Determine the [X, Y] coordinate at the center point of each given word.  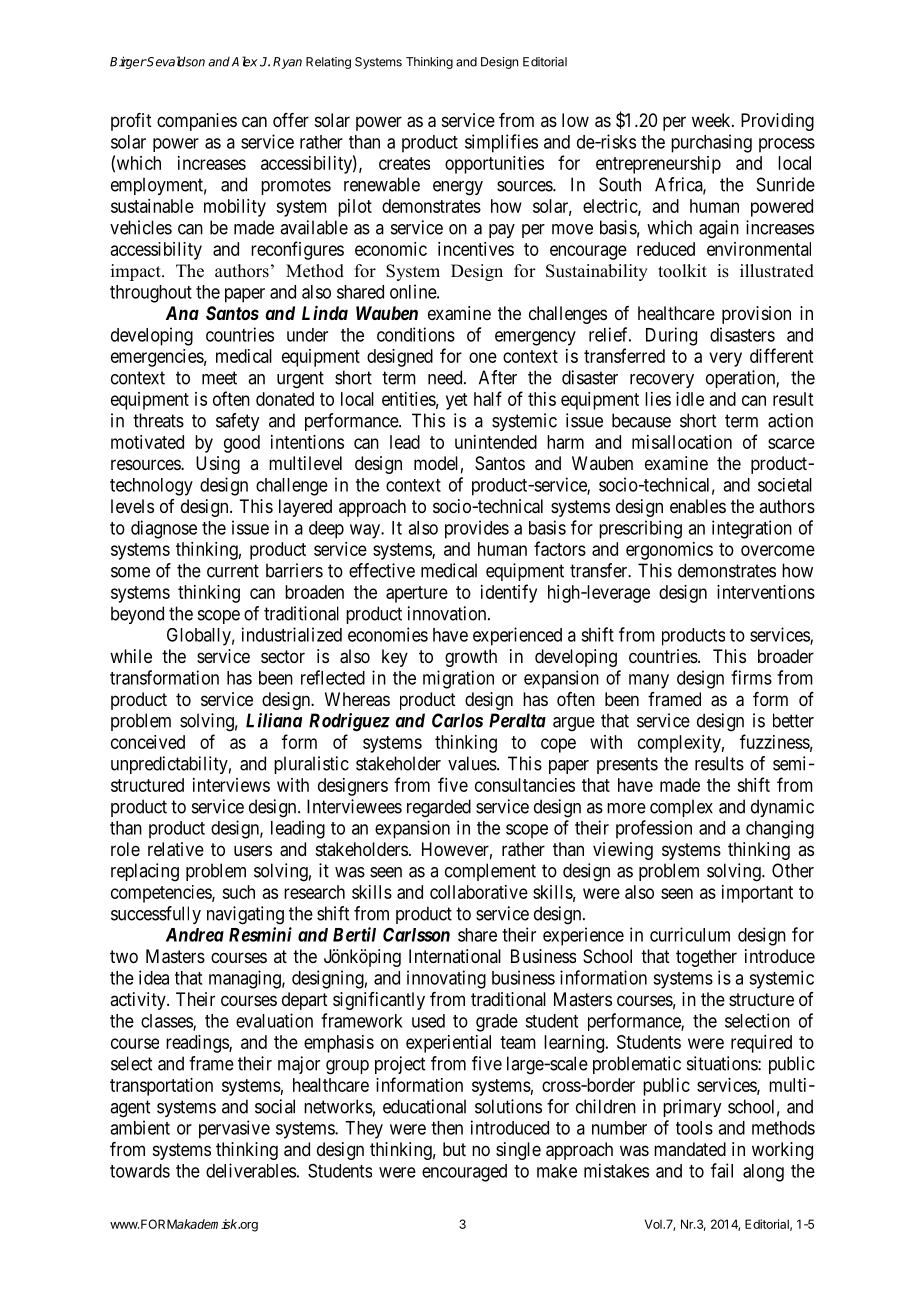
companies [197, 122]
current [233, 571]
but [454, 1149]
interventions [766, 592]
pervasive [234, 1129]
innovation [448, 613]
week [712, 120]
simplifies [501, 143]
